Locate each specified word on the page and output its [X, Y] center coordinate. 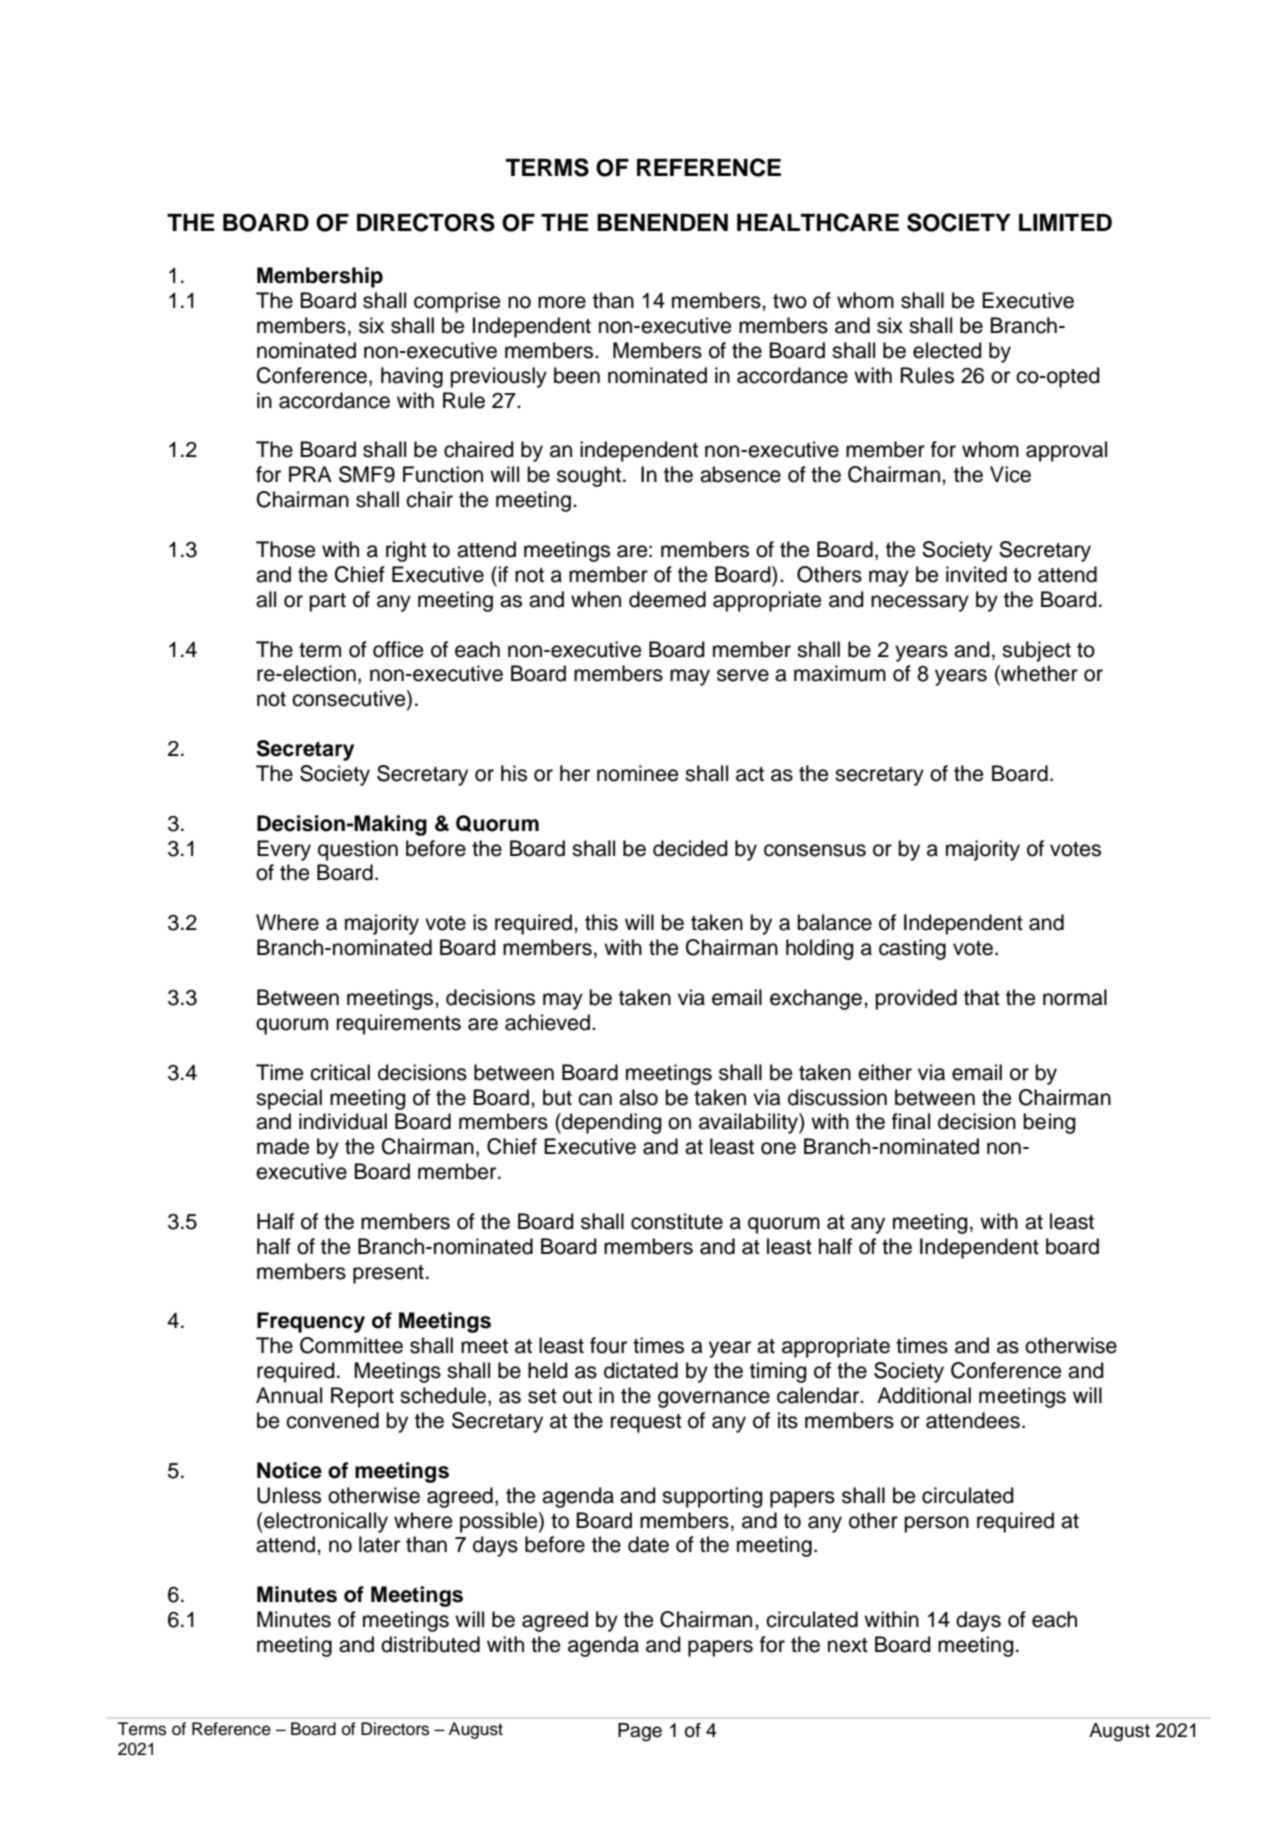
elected [947, 350]
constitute [677, 1221]
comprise [457, 302]
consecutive [350, 699]
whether [1038, 673]
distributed [430, 1644]
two [790, 301]
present [388, 1274]
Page [640, 1732]
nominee [637, 773]
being [1049, 1123]
